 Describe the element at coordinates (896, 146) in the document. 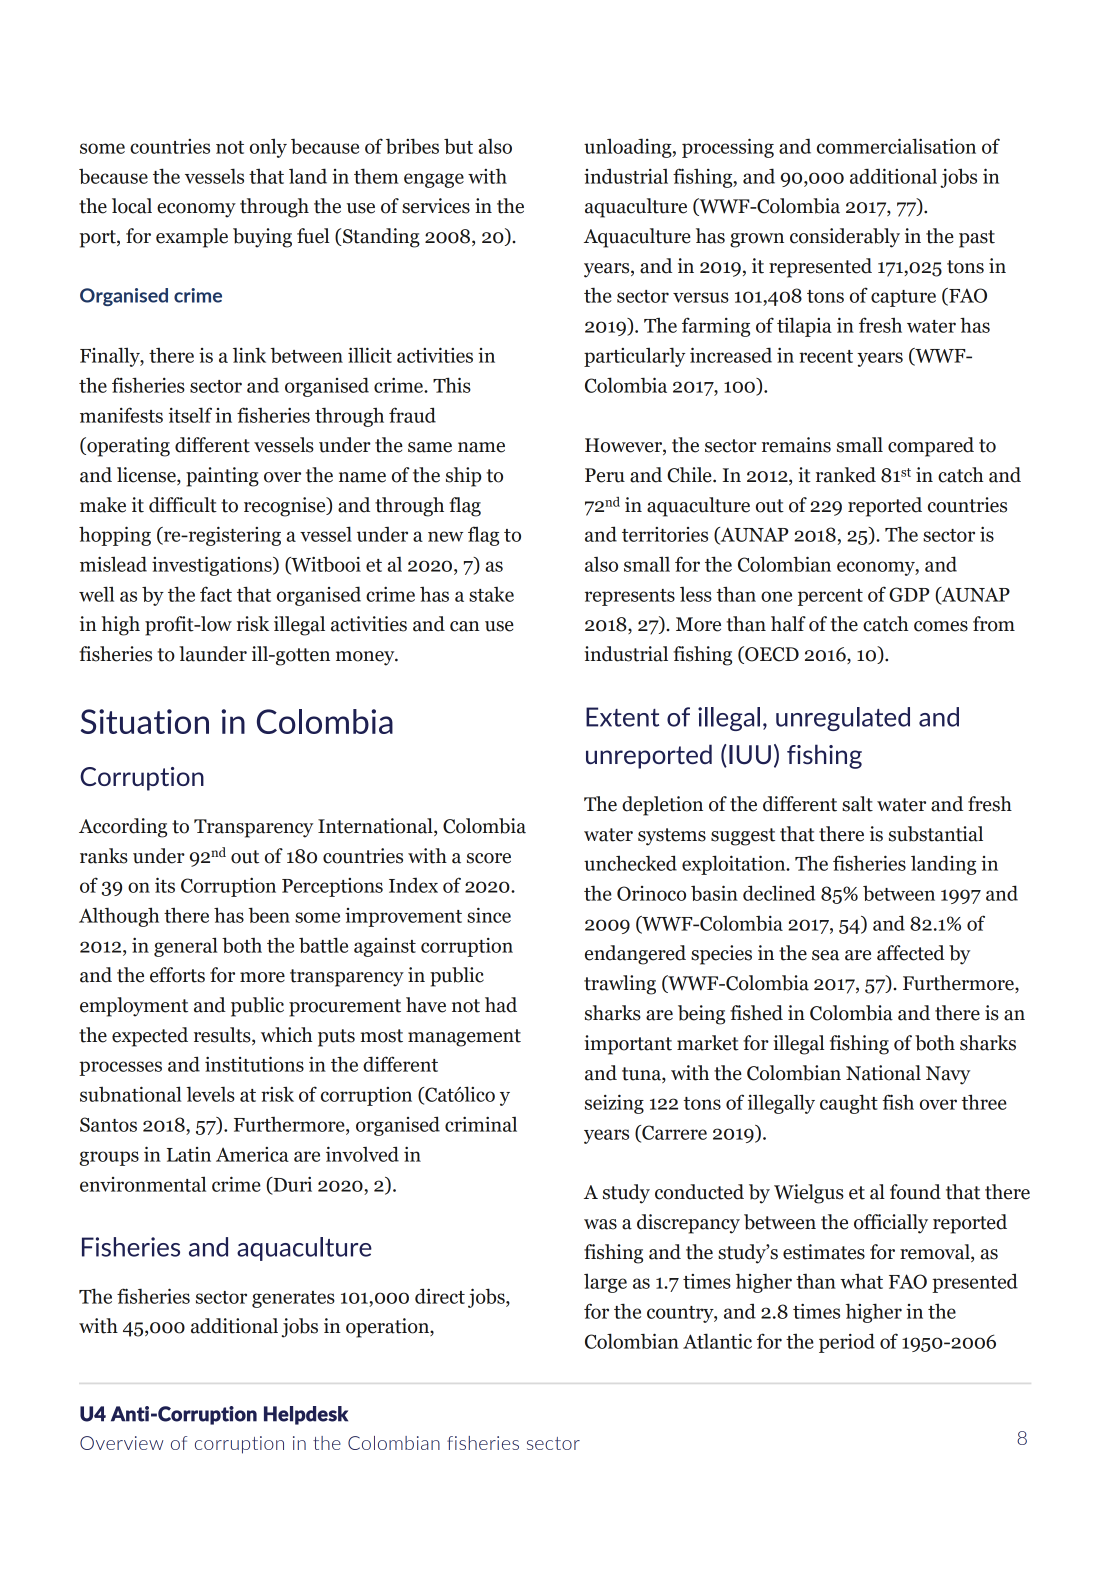

I see `commercialisation` at that location.
